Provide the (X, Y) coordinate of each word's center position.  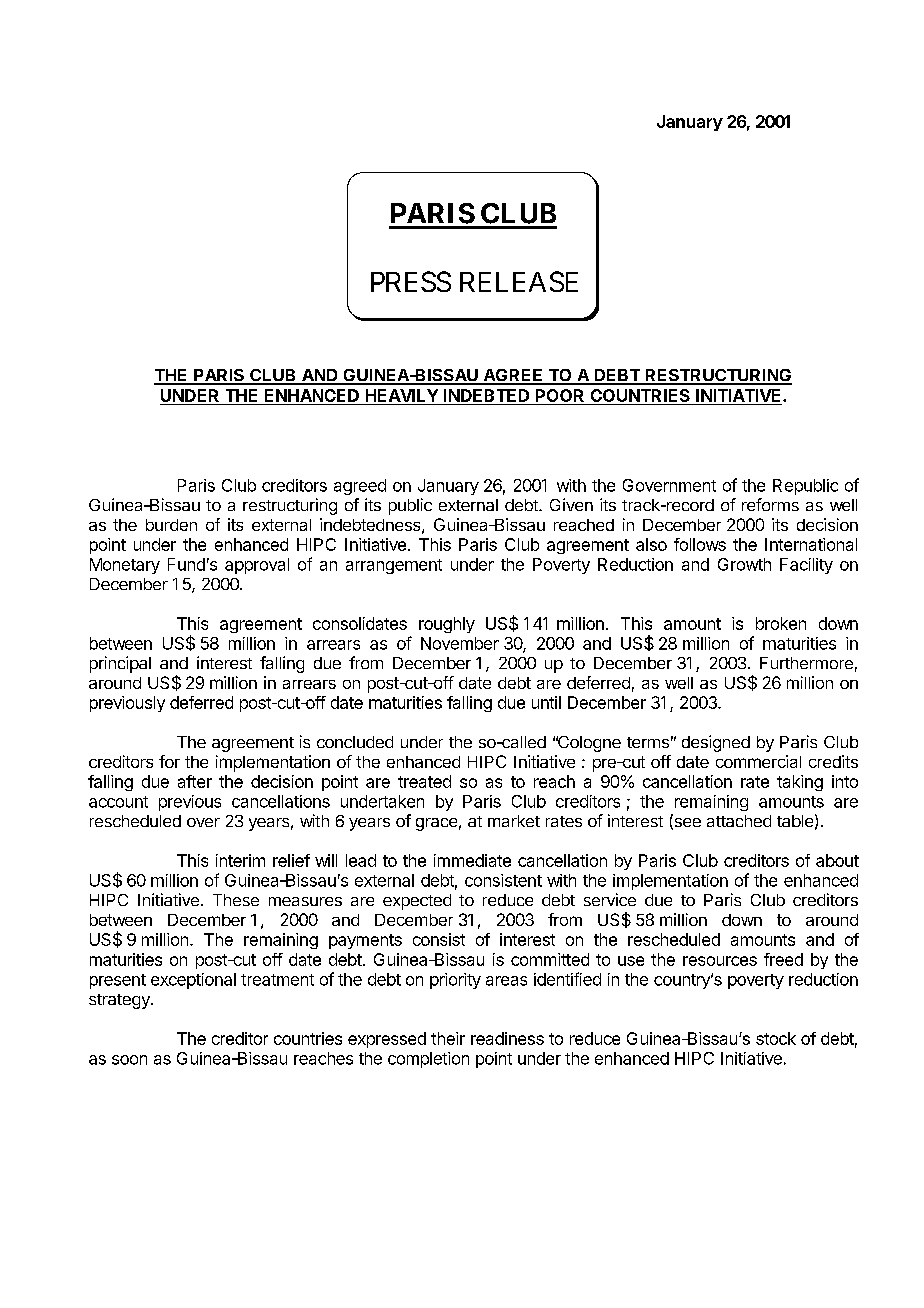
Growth (744, 564)
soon (129, 1060)
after (195, 781)
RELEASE (519, 281)
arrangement (394, 566)
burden (171, 525)
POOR (560, 395)
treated (424, 781)
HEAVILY (402, 395)
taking (800, 783)
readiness (507, 1038)
